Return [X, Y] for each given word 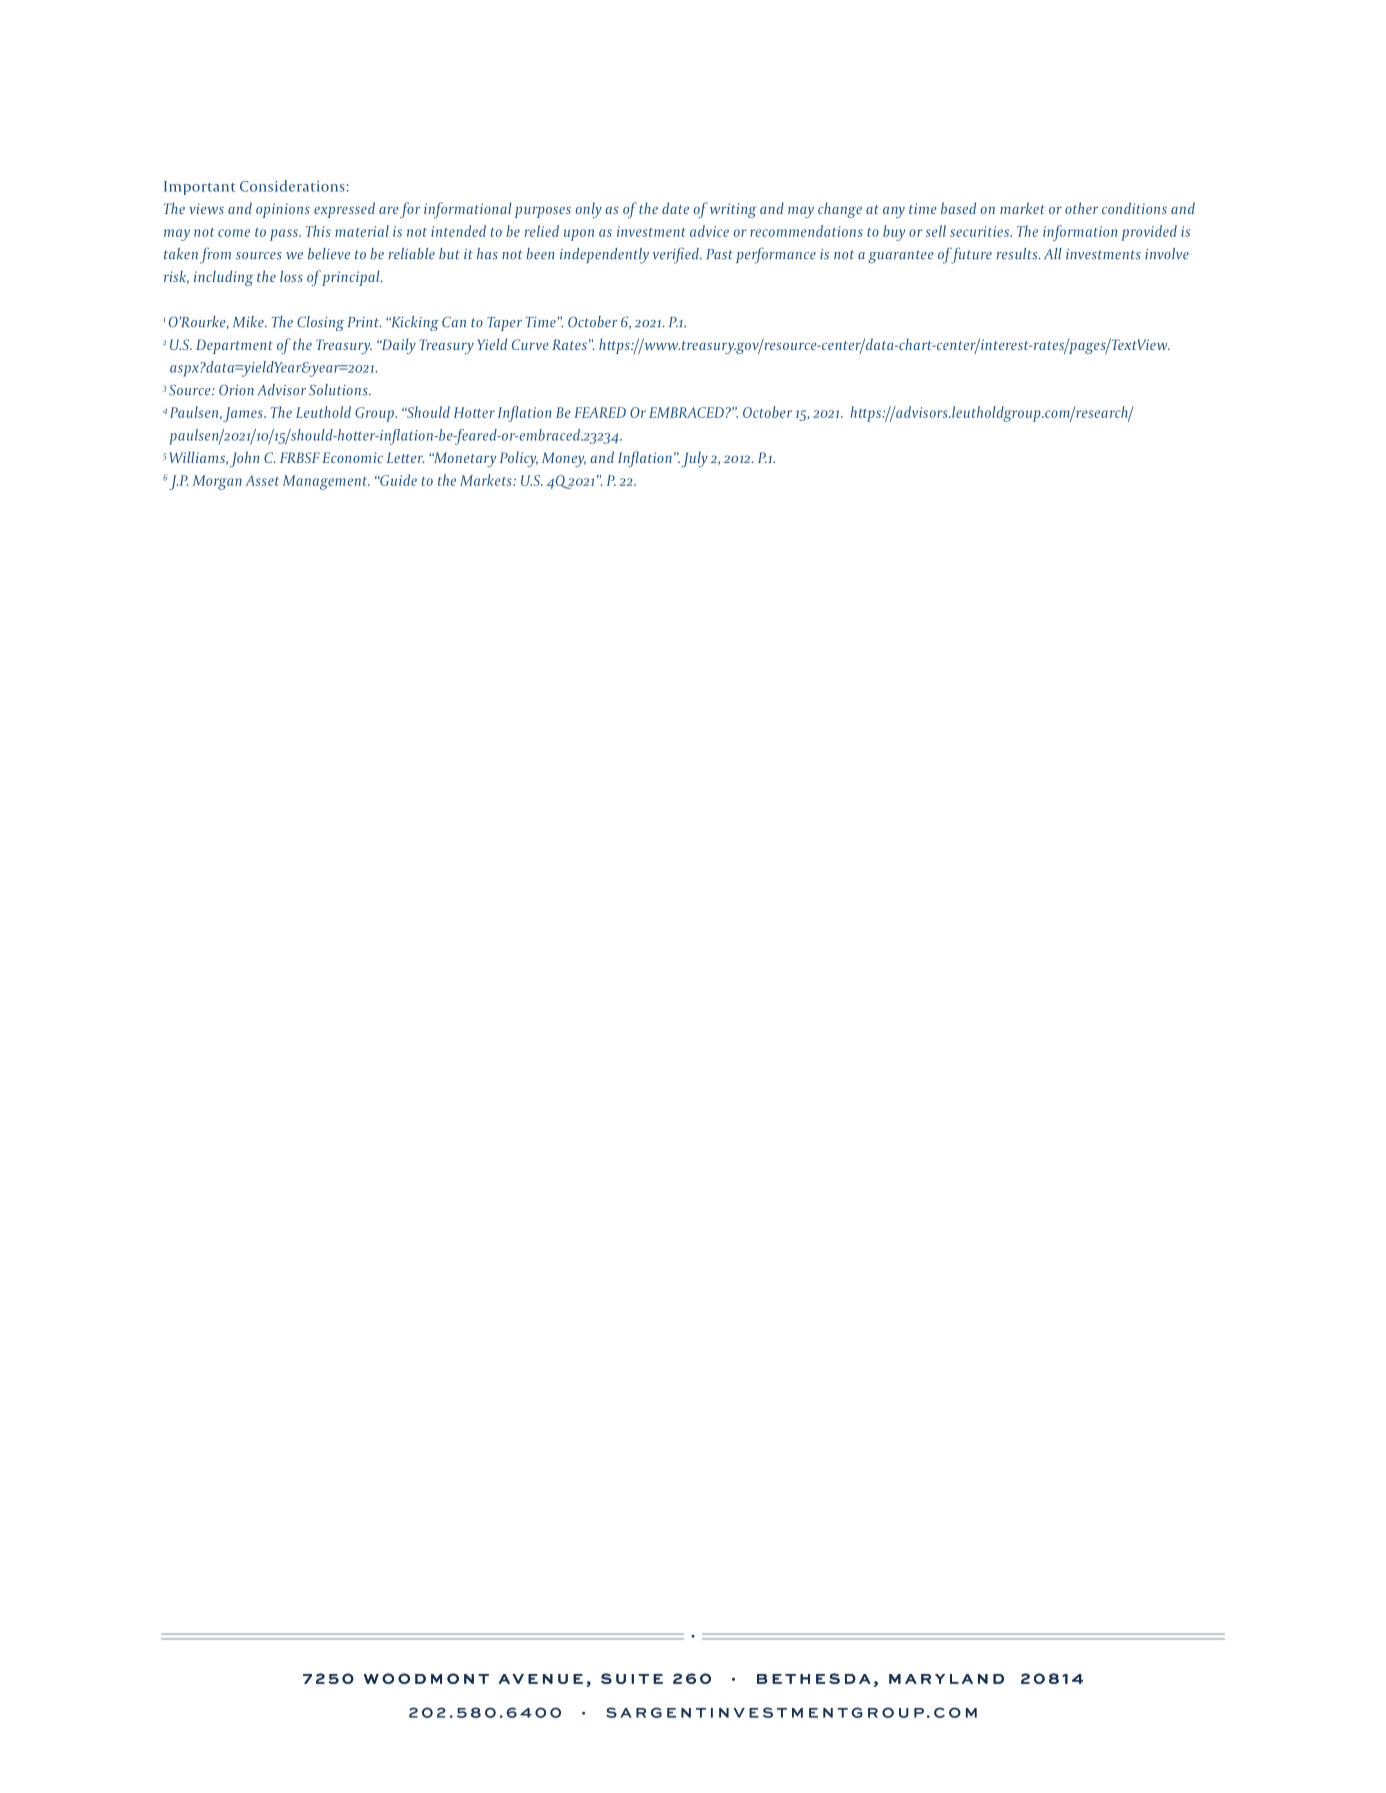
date [675, 208]
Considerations [292, 186]
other [1081, 208]
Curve [530, 344]
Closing [320, 323]
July [694, 459]
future [970, 255]
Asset [262, 480]
